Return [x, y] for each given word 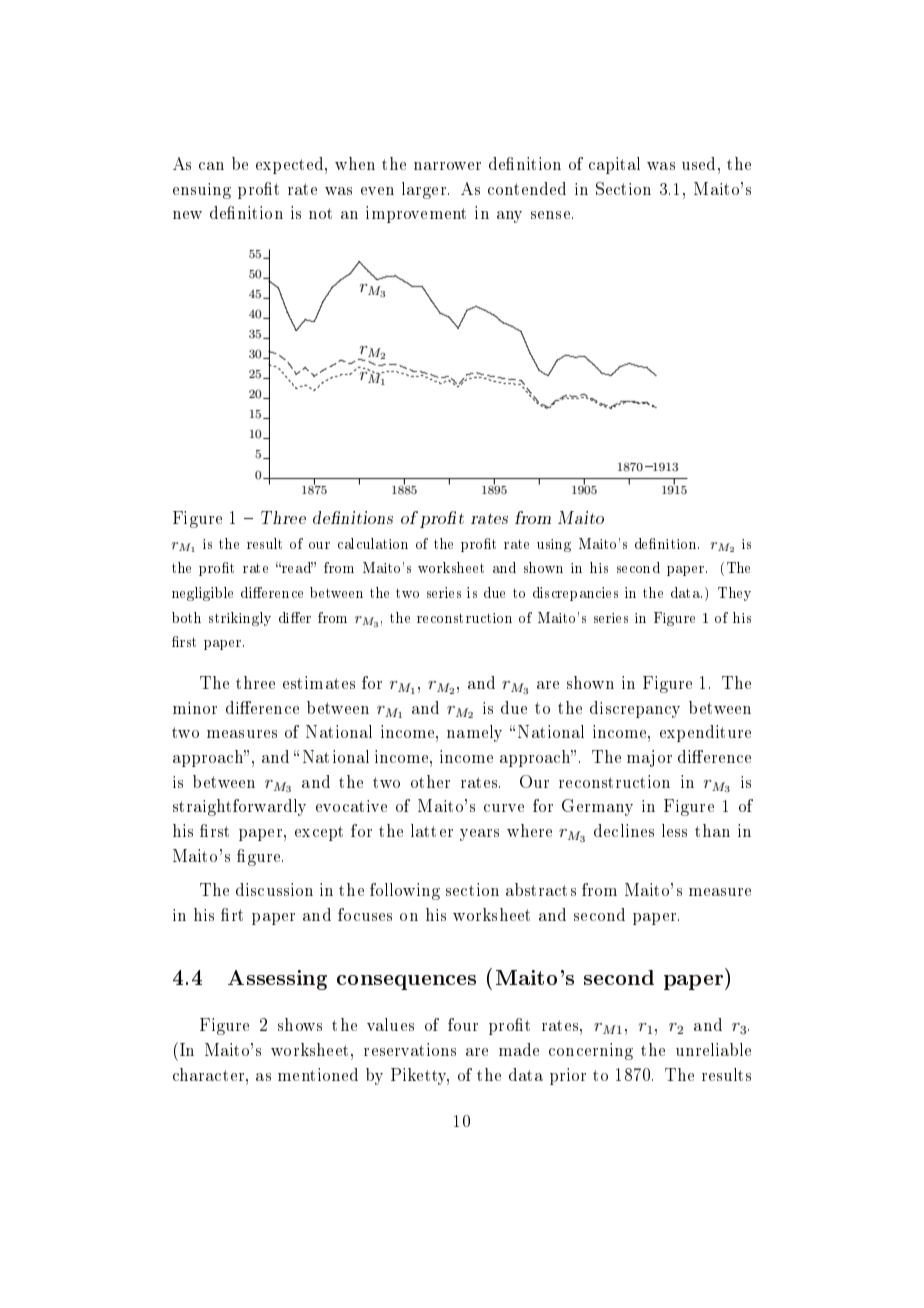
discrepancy [635, 709]
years [479, 835]
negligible [202, 594]
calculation [373, 543]
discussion [274, 889]
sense [550, 215]
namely [474, 733]
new [187, 215]
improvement [416, 214]
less [674, 830]
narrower [447, 166]
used [698, 163]
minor [195, 708]
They [734, 594]
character [210, 1074]
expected [291, 165]
